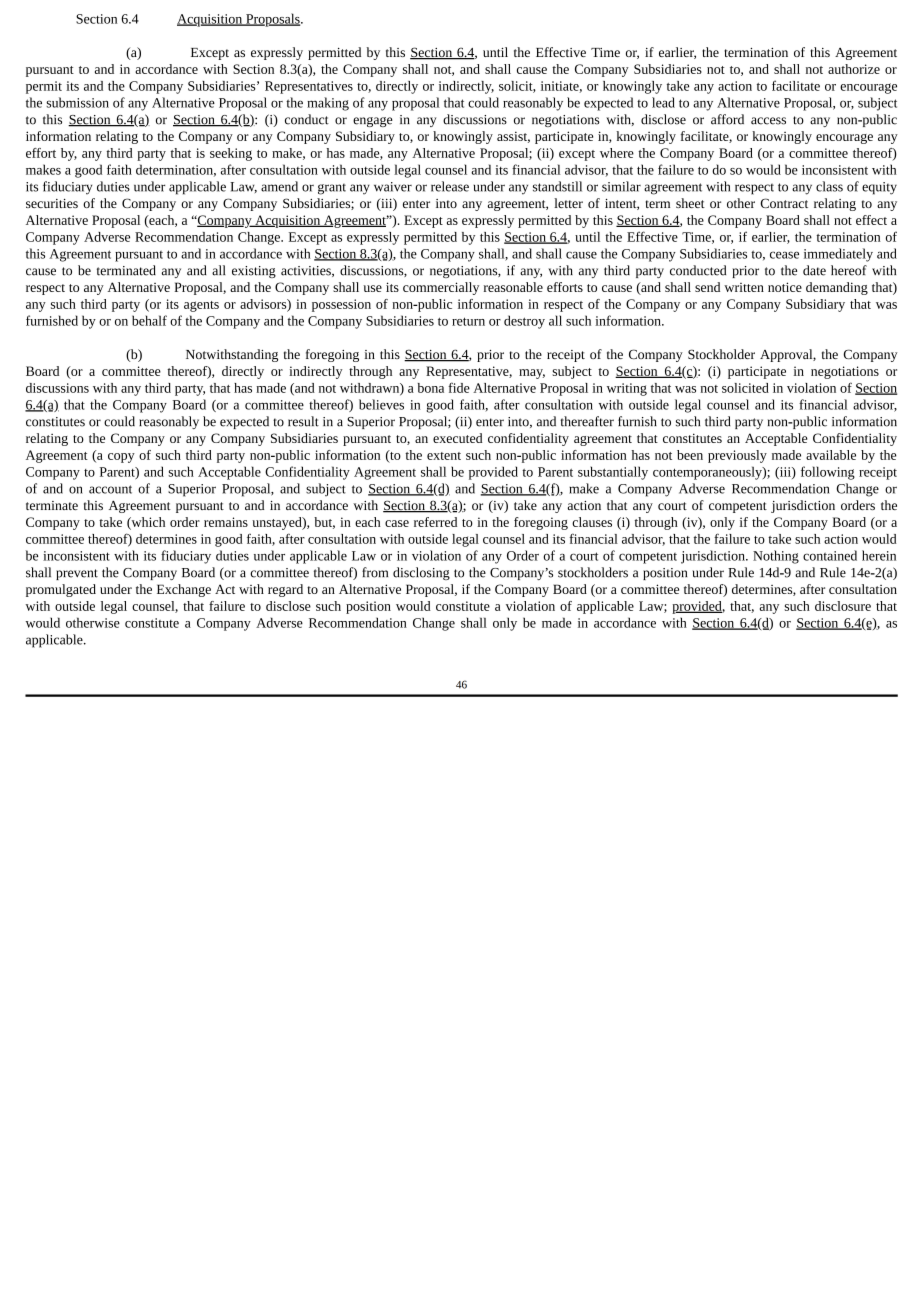  Describe the element at coordinates (784, 255) in the screenshot. I see `cease` at that location.
